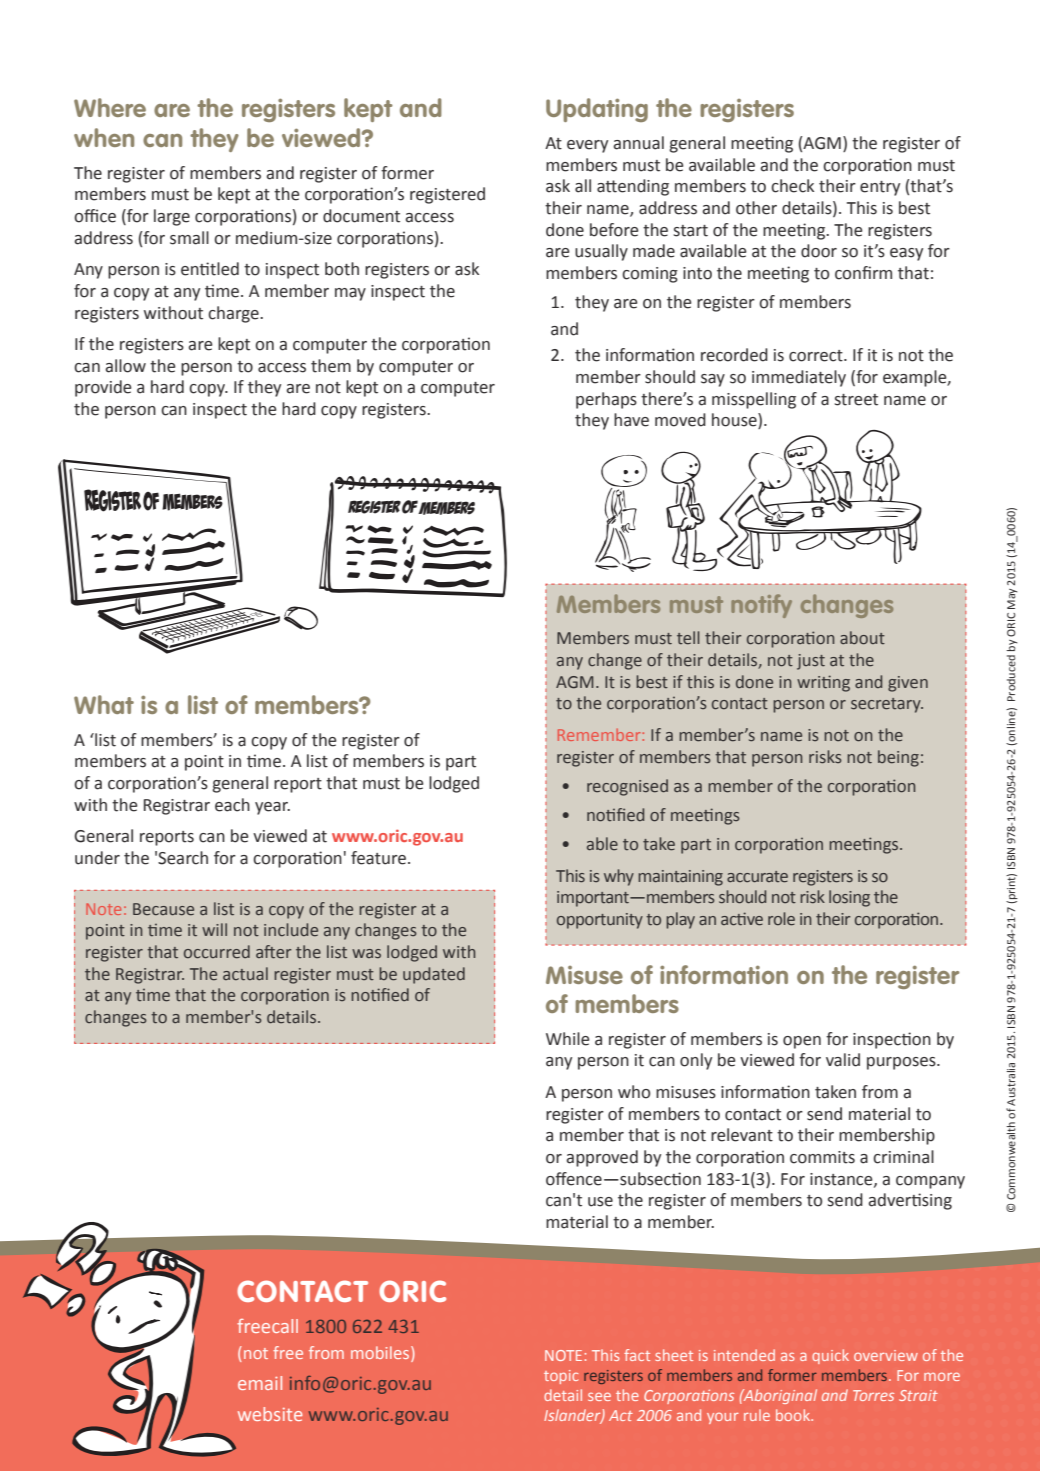  Describe the element at coordinates (898, 758) in the image. I see `being` at that location.
